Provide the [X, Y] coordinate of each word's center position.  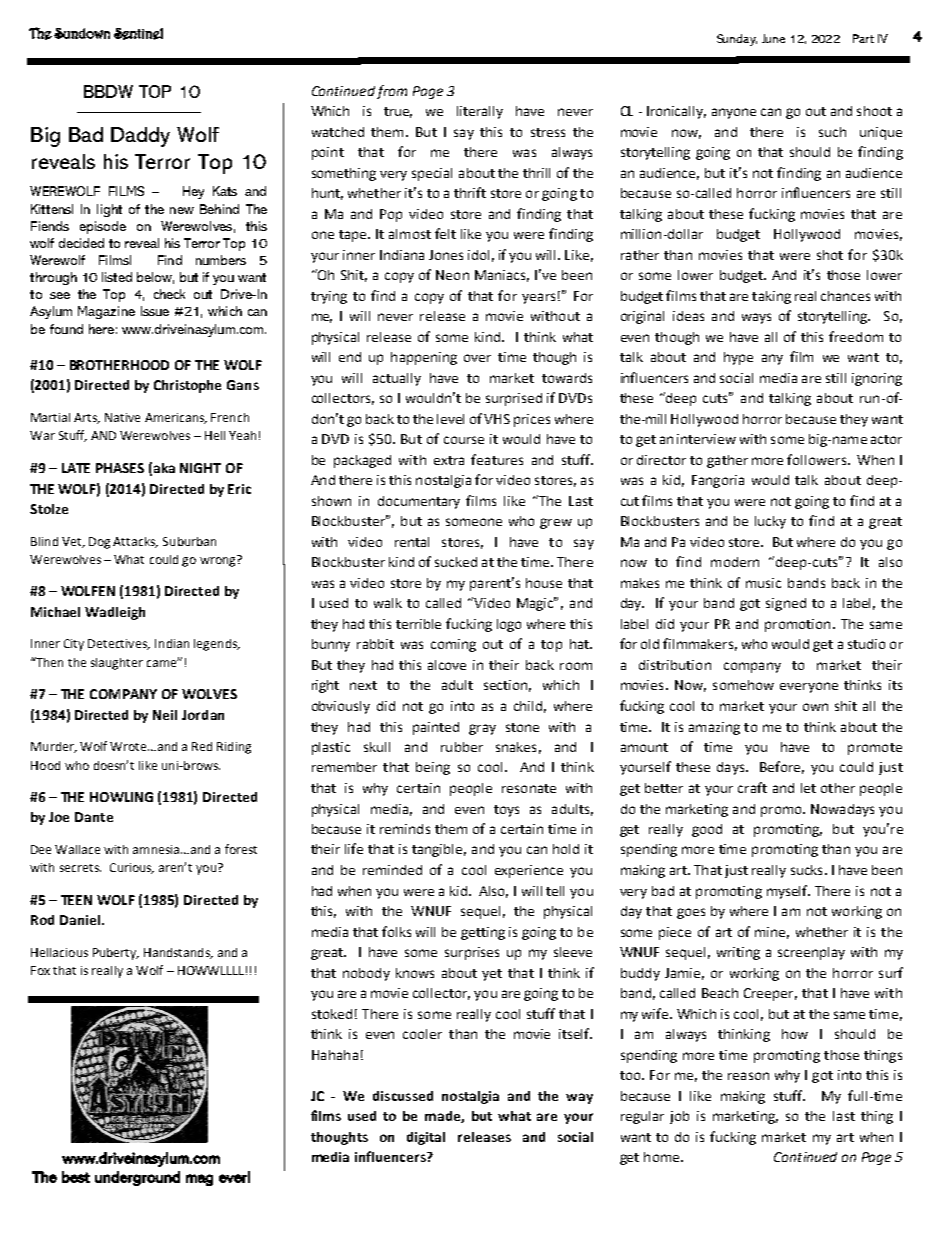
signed [786, 604]
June [773, 38]
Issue [155, 311]
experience [529, 871]
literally [480, 112]
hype [738, 358]
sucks [806, 870]
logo [509, 625]
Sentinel [138, 34]
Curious [132, 868]
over [477, 358]
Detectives [119, 644]
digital [426, 1138]
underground [137, 1178]
